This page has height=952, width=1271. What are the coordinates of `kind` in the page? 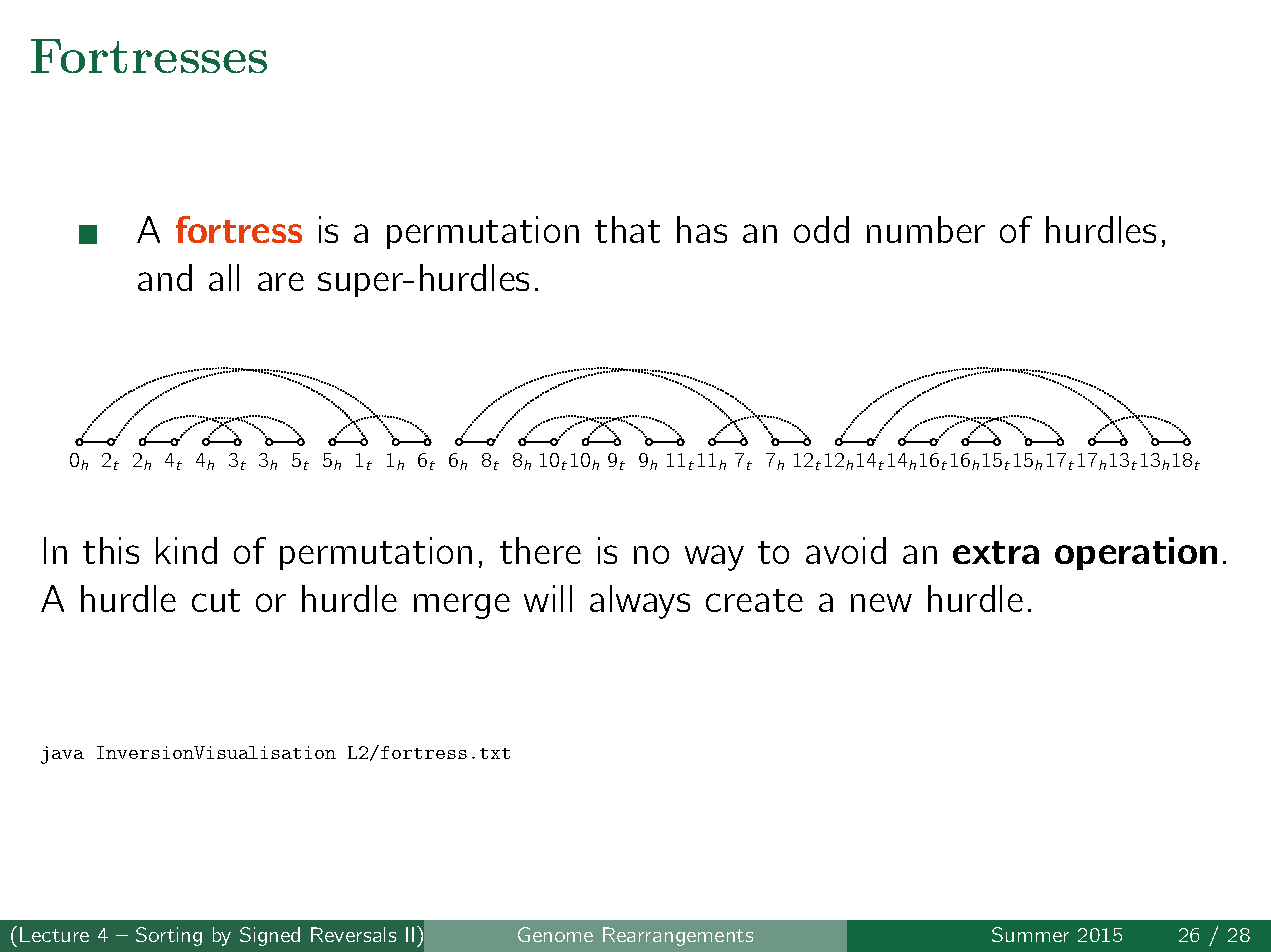 It's located at (186, 550).
